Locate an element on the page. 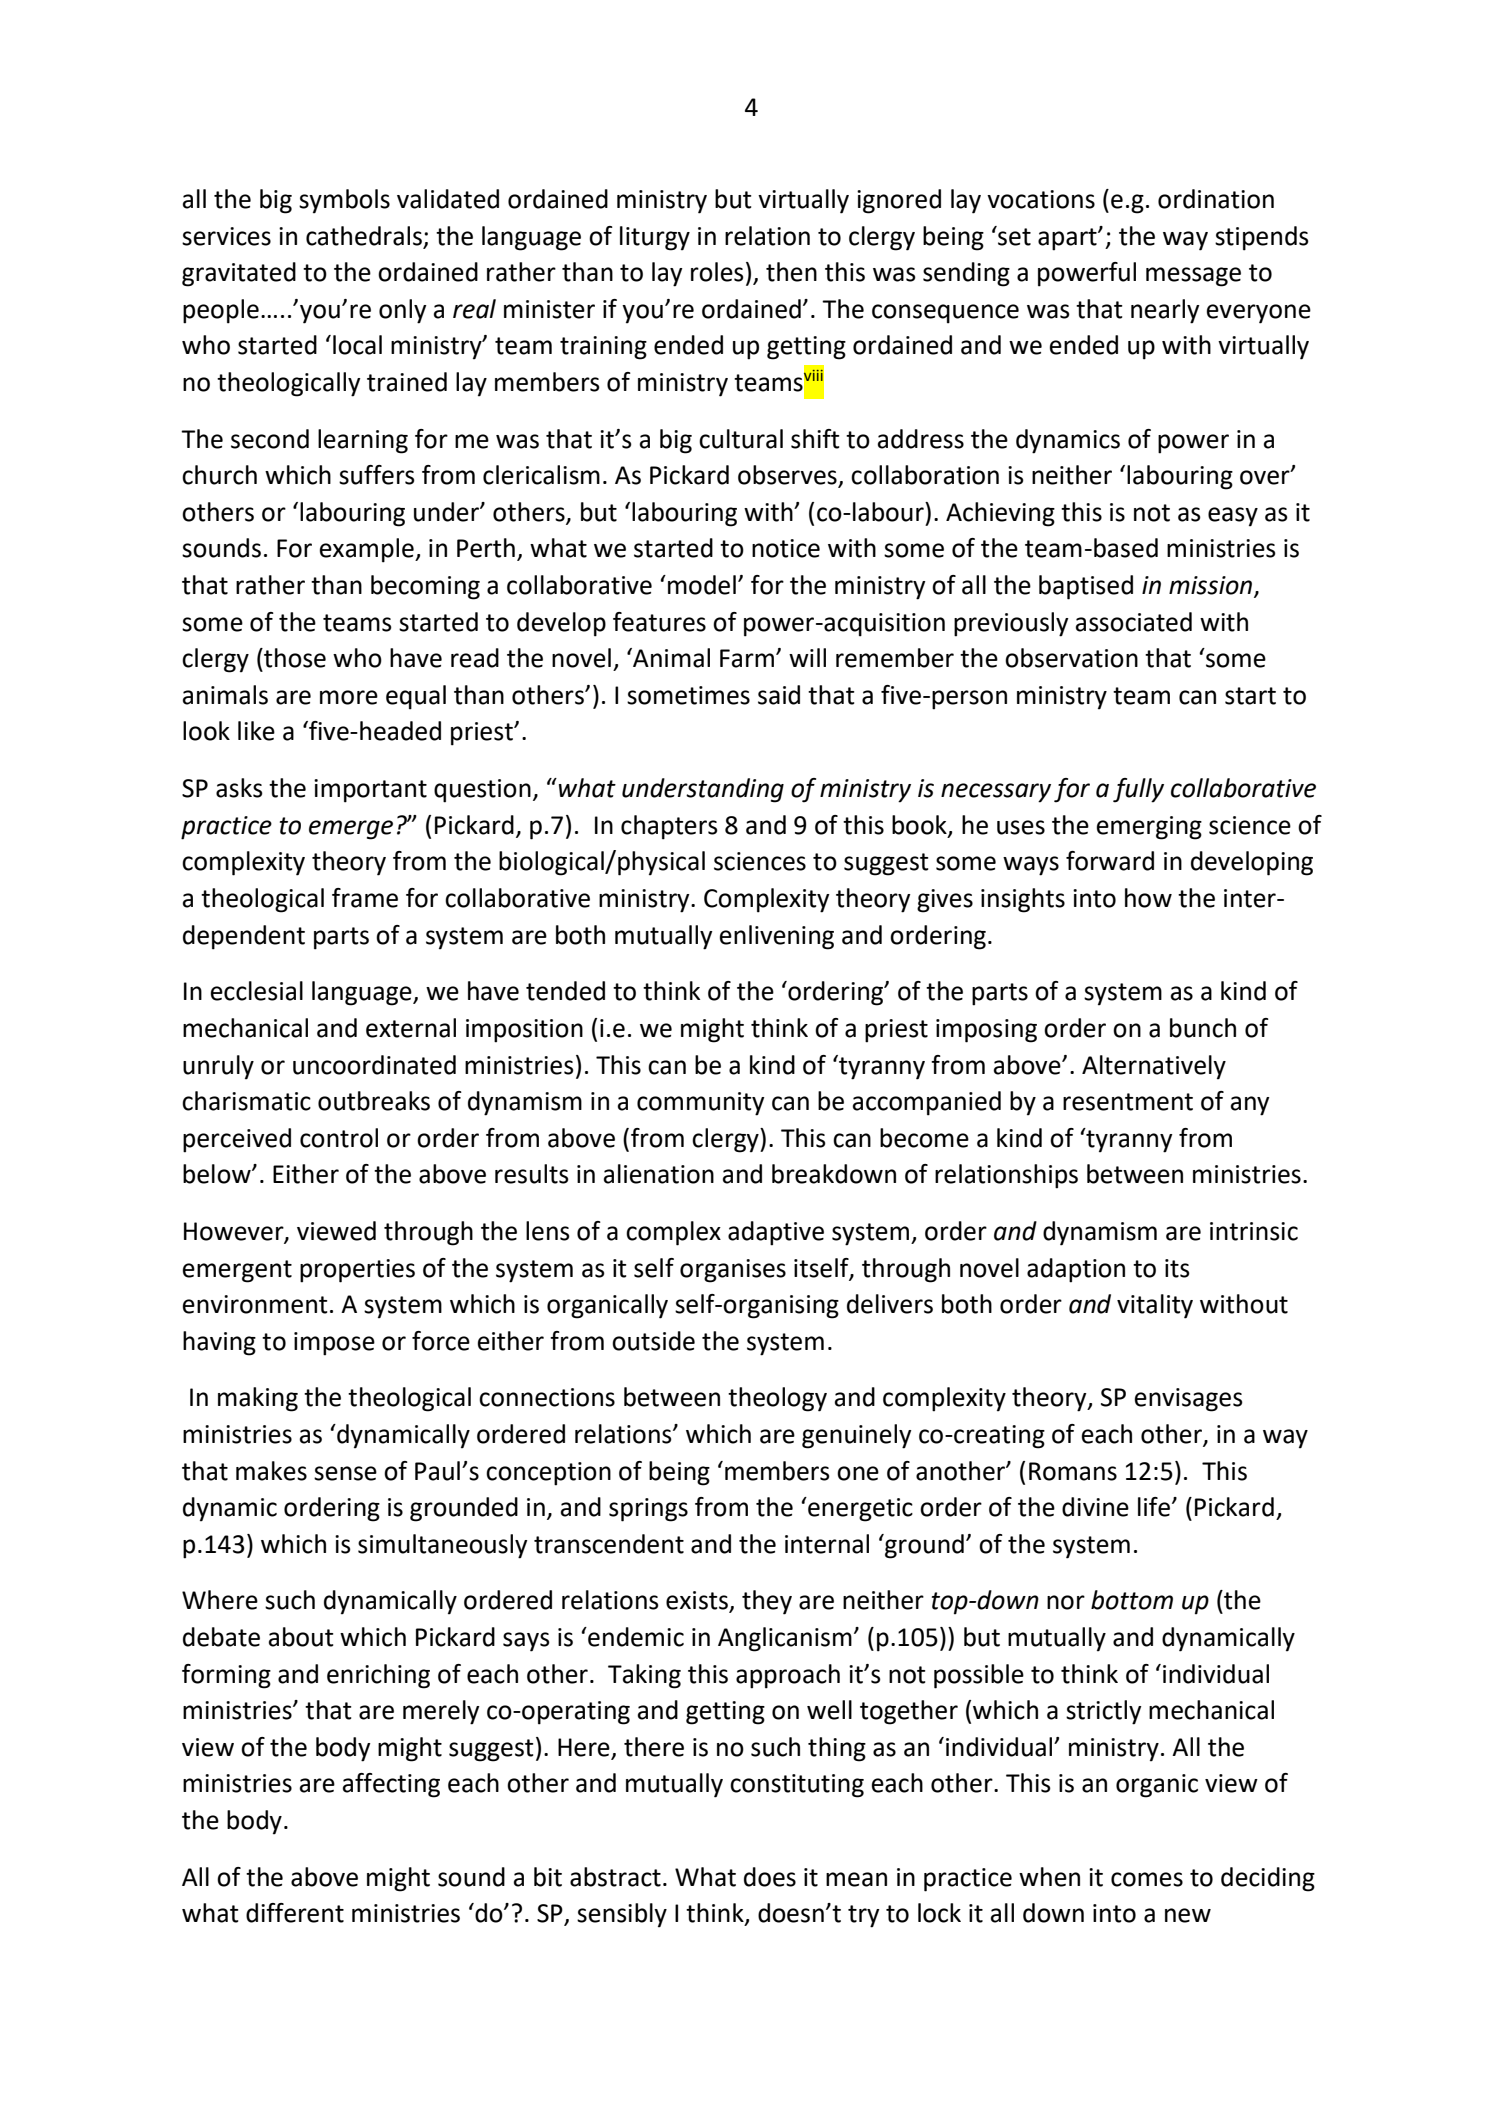 Image resolution: width=1503 pixels, height=2125 pixels. message is located at coordinates (1193, 277).
